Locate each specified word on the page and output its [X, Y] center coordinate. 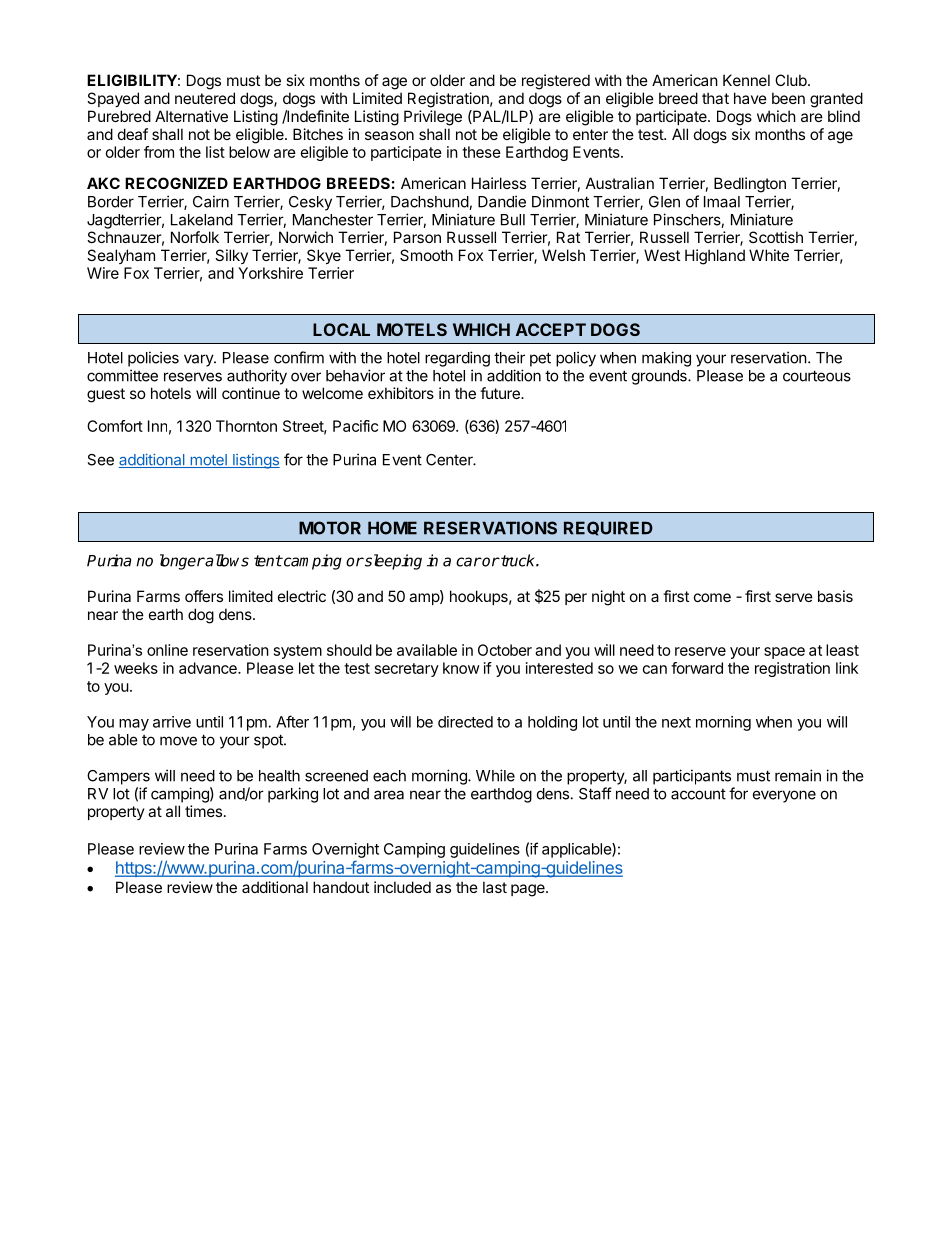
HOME [392, 528]
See [100, 460]
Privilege [433, 118]
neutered [205, 98]
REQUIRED [608, 528]
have [750, 98]
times [203, 811]
